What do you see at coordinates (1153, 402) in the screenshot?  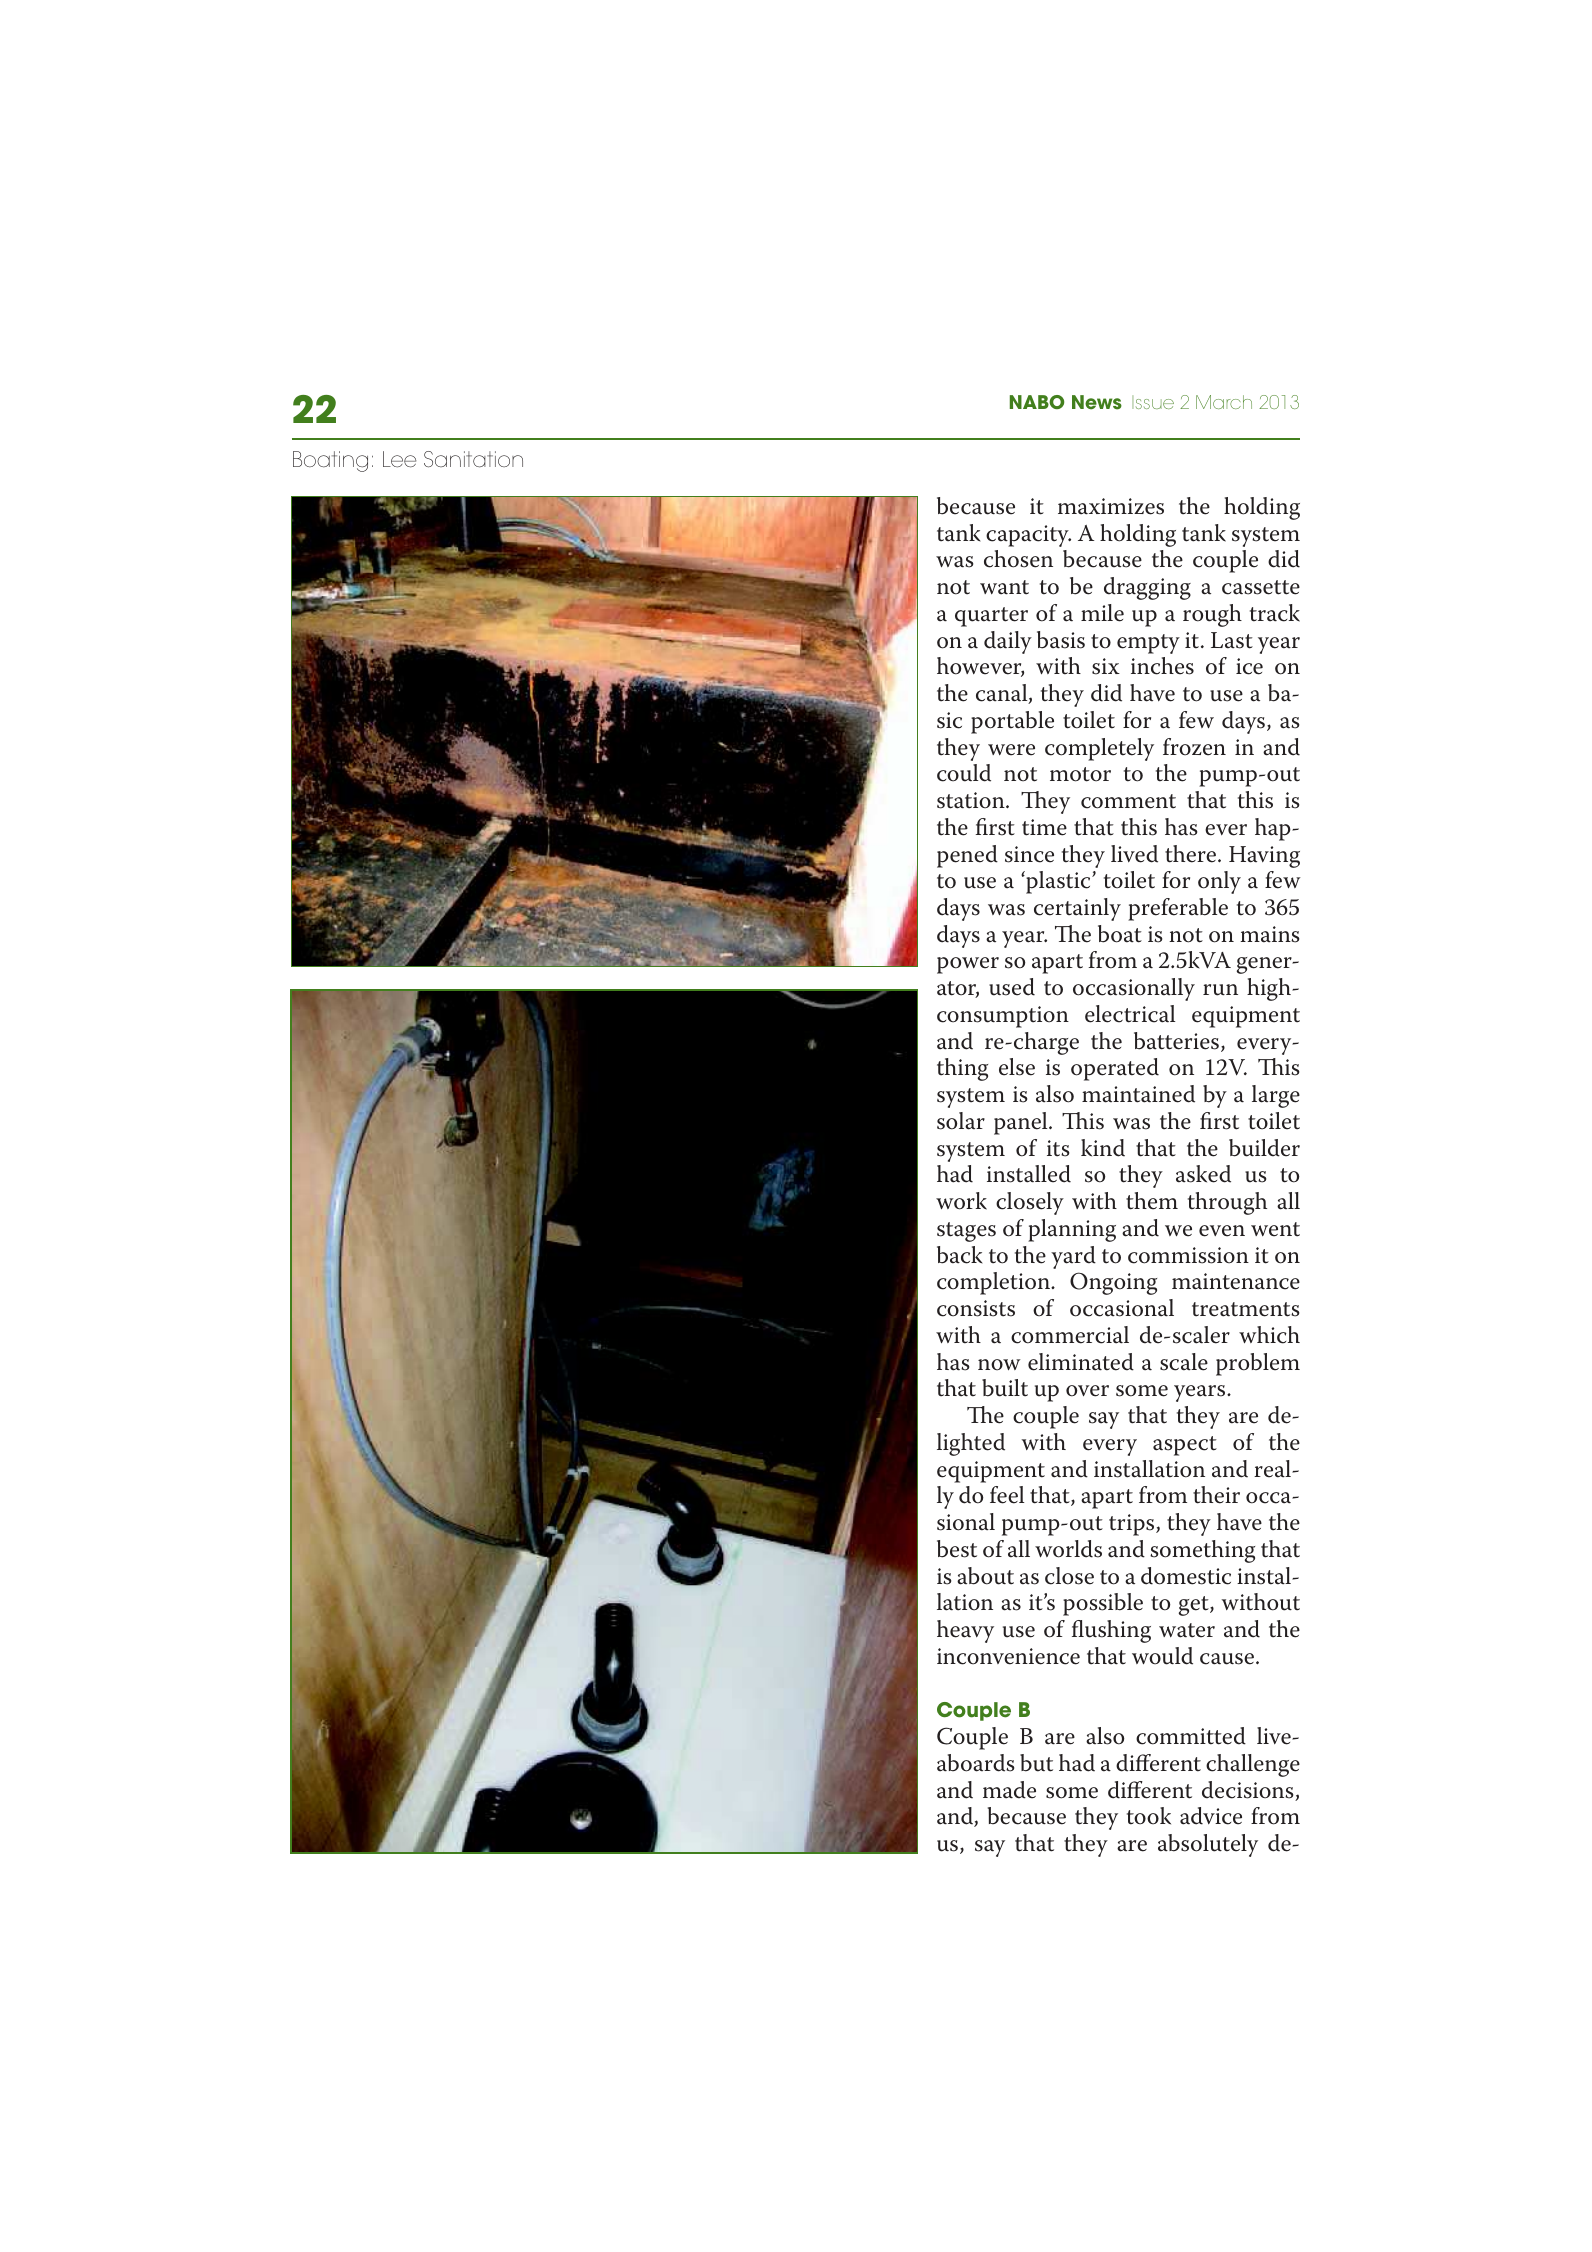 I see `Issue` at bounding box center [1153, 402].
